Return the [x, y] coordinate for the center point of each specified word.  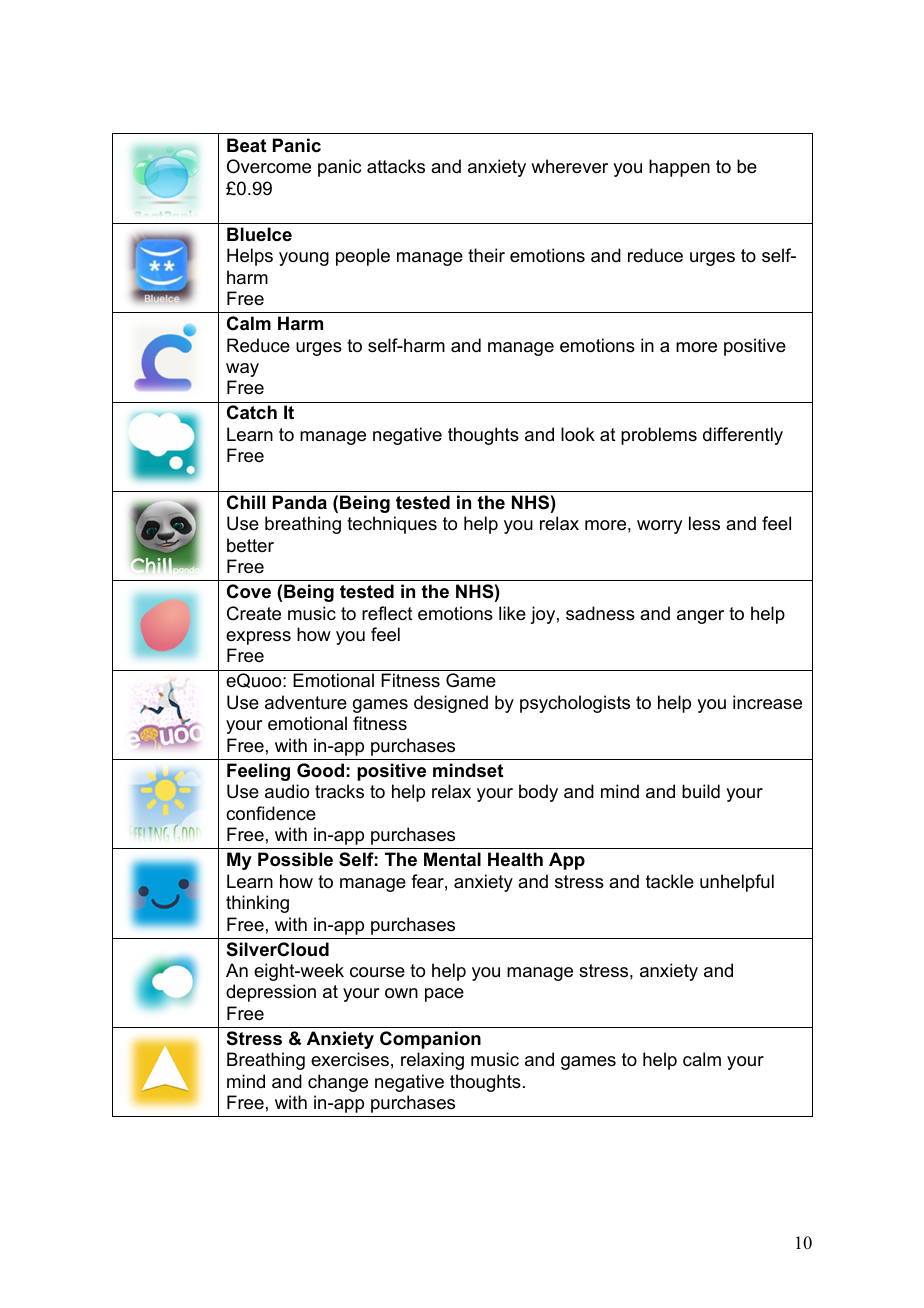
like [512, 613]
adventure [306, 702]
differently [743, 436]
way [242, 370]
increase [767, 702]
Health [515, 859]
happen [679, 168]
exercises [350, 1059]
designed [451, 704]
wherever [569, 166]
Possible [295, 859]
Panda [300, 502]
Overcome [269, 166]
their [486, 255]
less [704, 523]
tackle [670, 881]
